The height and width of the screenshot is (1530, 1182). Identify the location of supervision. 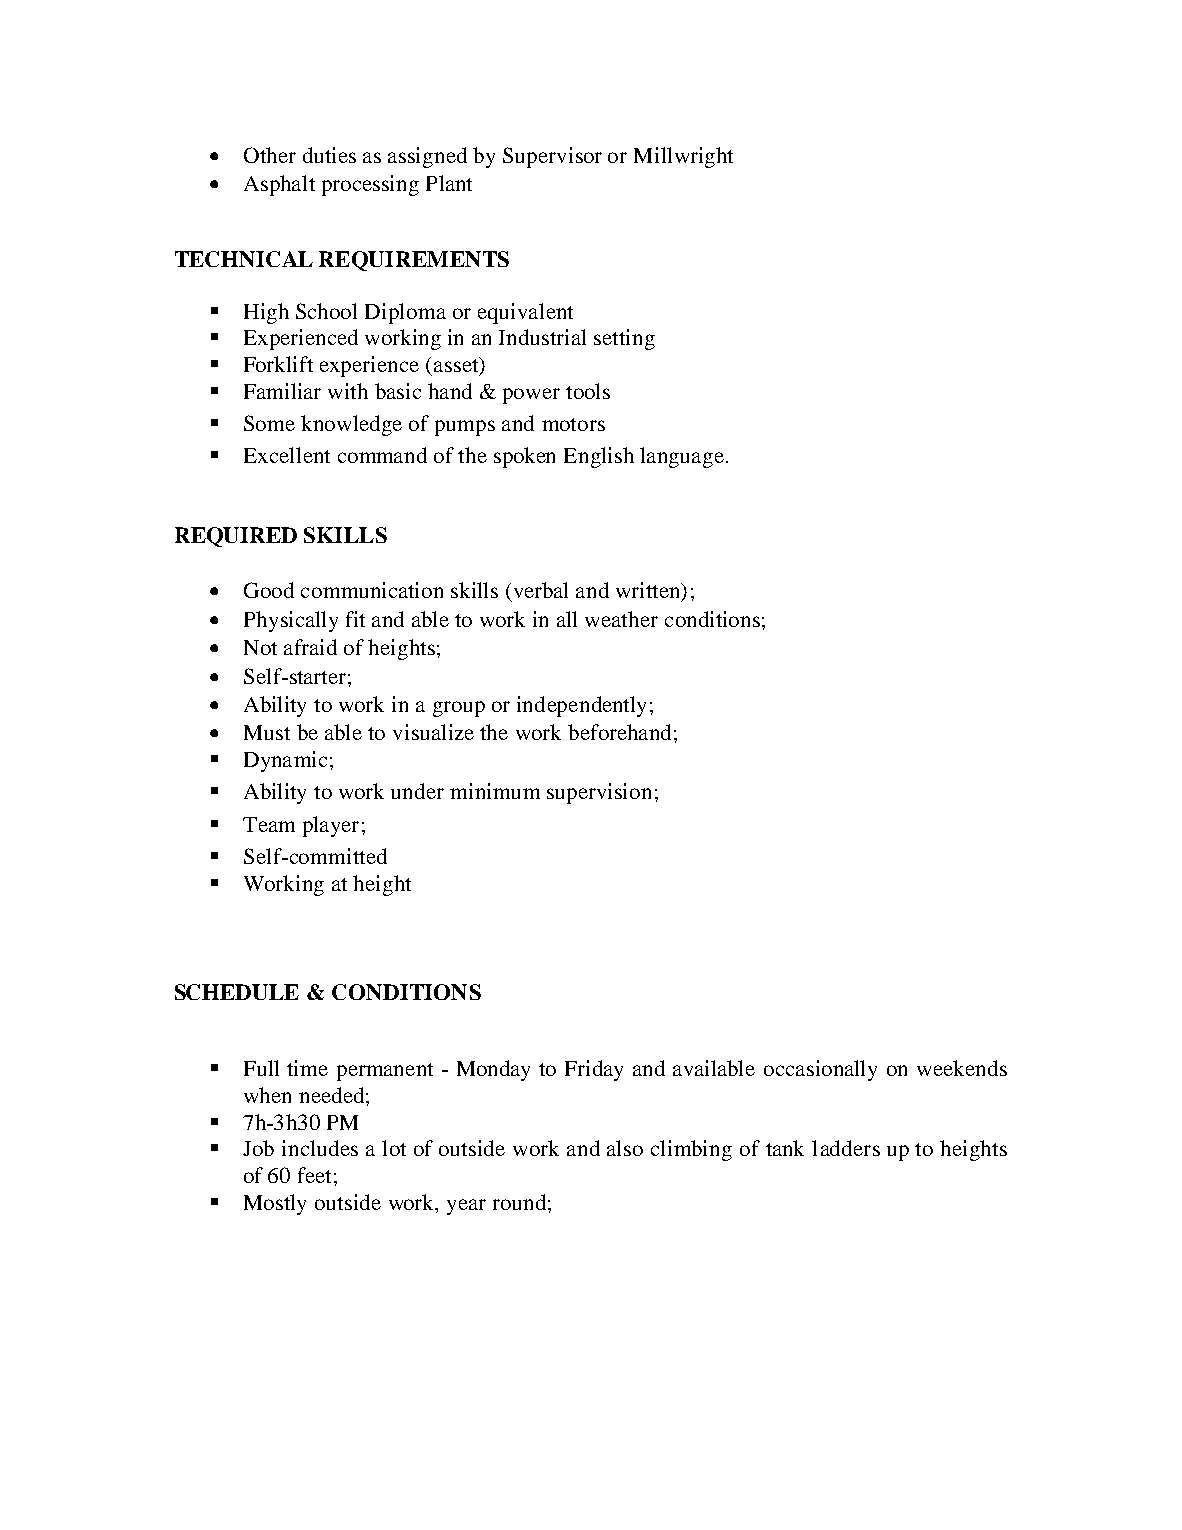
(599, 793).
